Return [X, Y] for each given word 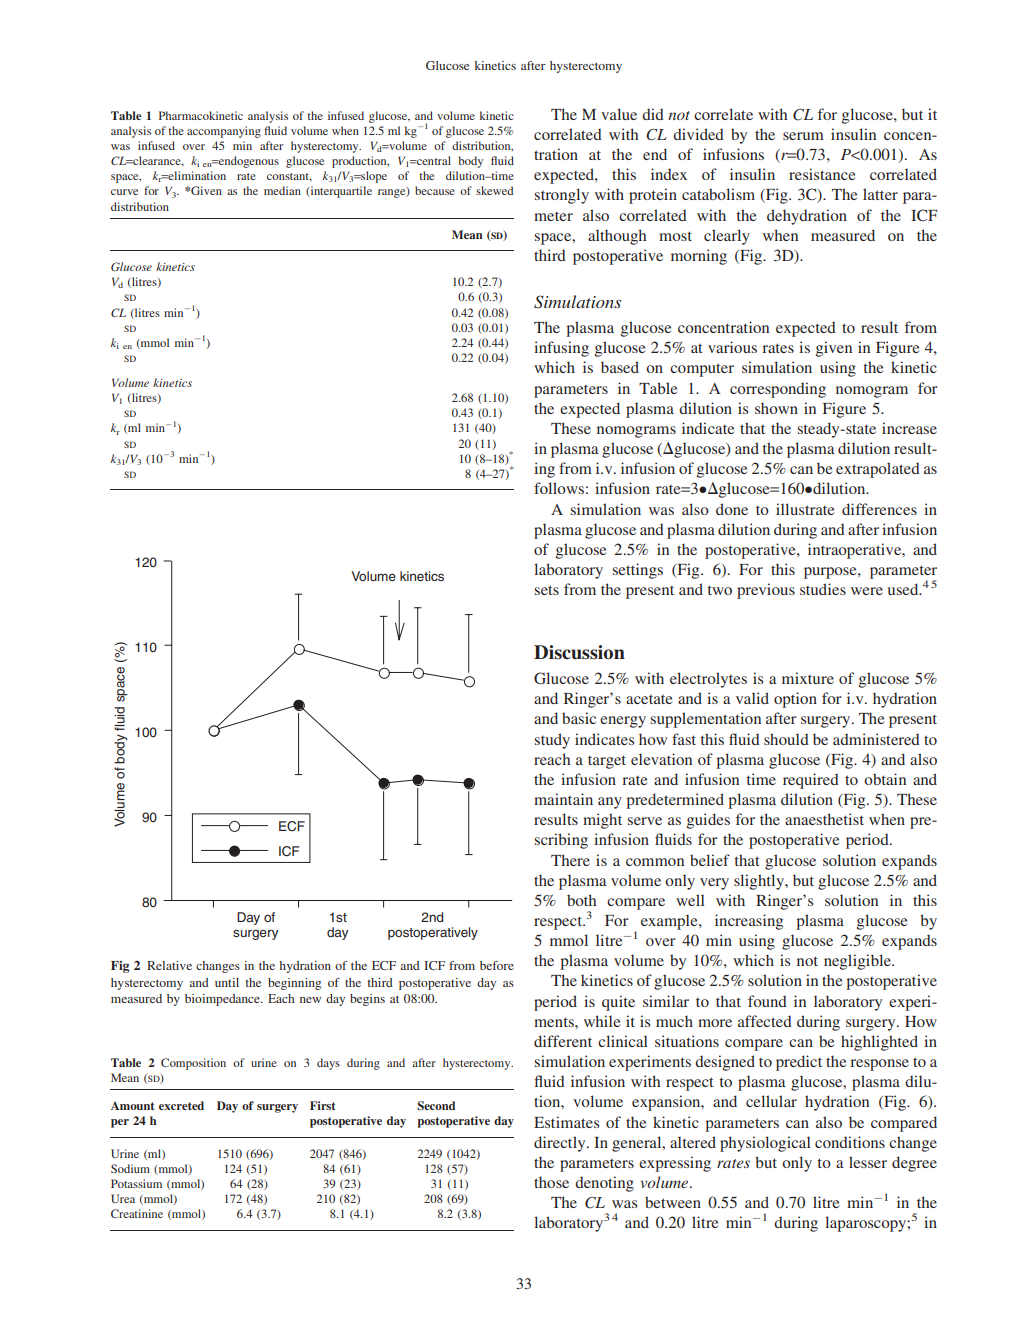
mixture [808, 678]
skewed [494, 190]
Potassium [136, 1183]
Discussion [579, 652]
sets [546, 590]
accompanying [224, 132]
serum [803, 136]
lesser [868, 1162]
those [551, 1182]
